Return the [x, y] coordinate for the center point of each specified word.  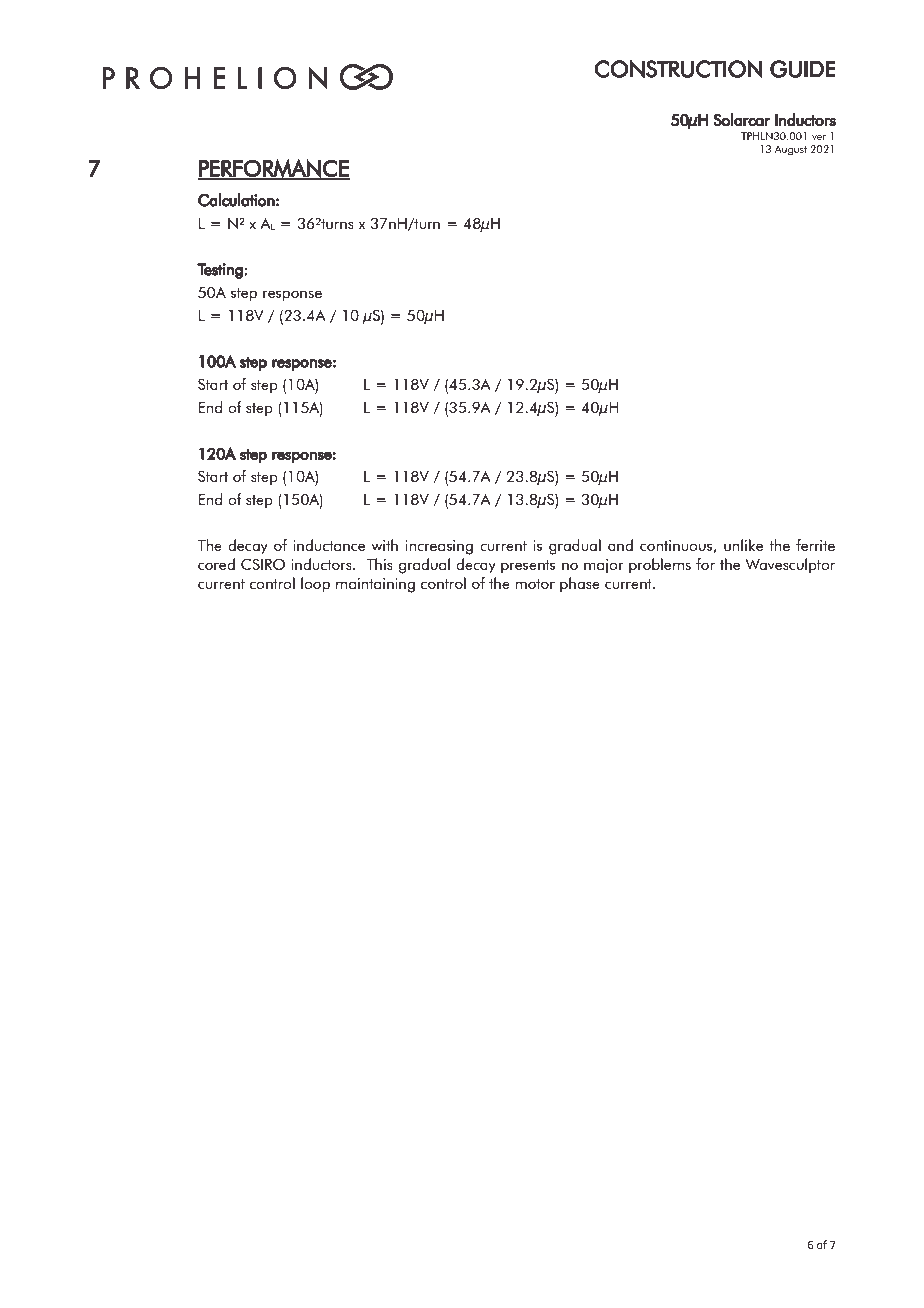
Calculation [236, 200]
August [790, 151]
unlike [743, 545]
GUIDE [802, 69]
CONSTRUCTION [679, 69]
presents [528, 567]
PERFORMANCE [274, 169]
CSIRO [263, 564]
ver [819, 137]
